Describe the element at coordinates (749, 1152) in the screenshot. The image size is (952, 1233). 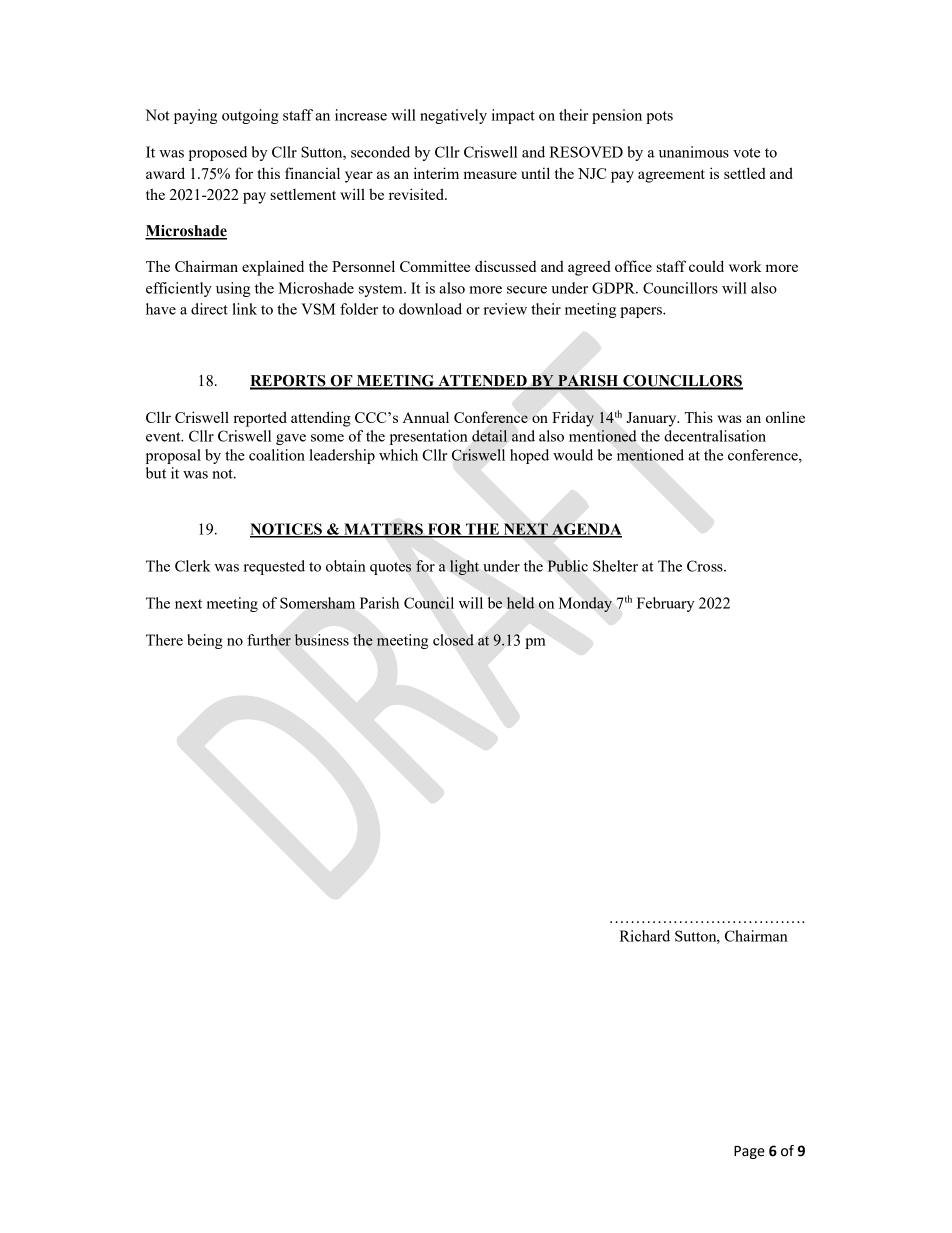
I see `Page` at that location.
